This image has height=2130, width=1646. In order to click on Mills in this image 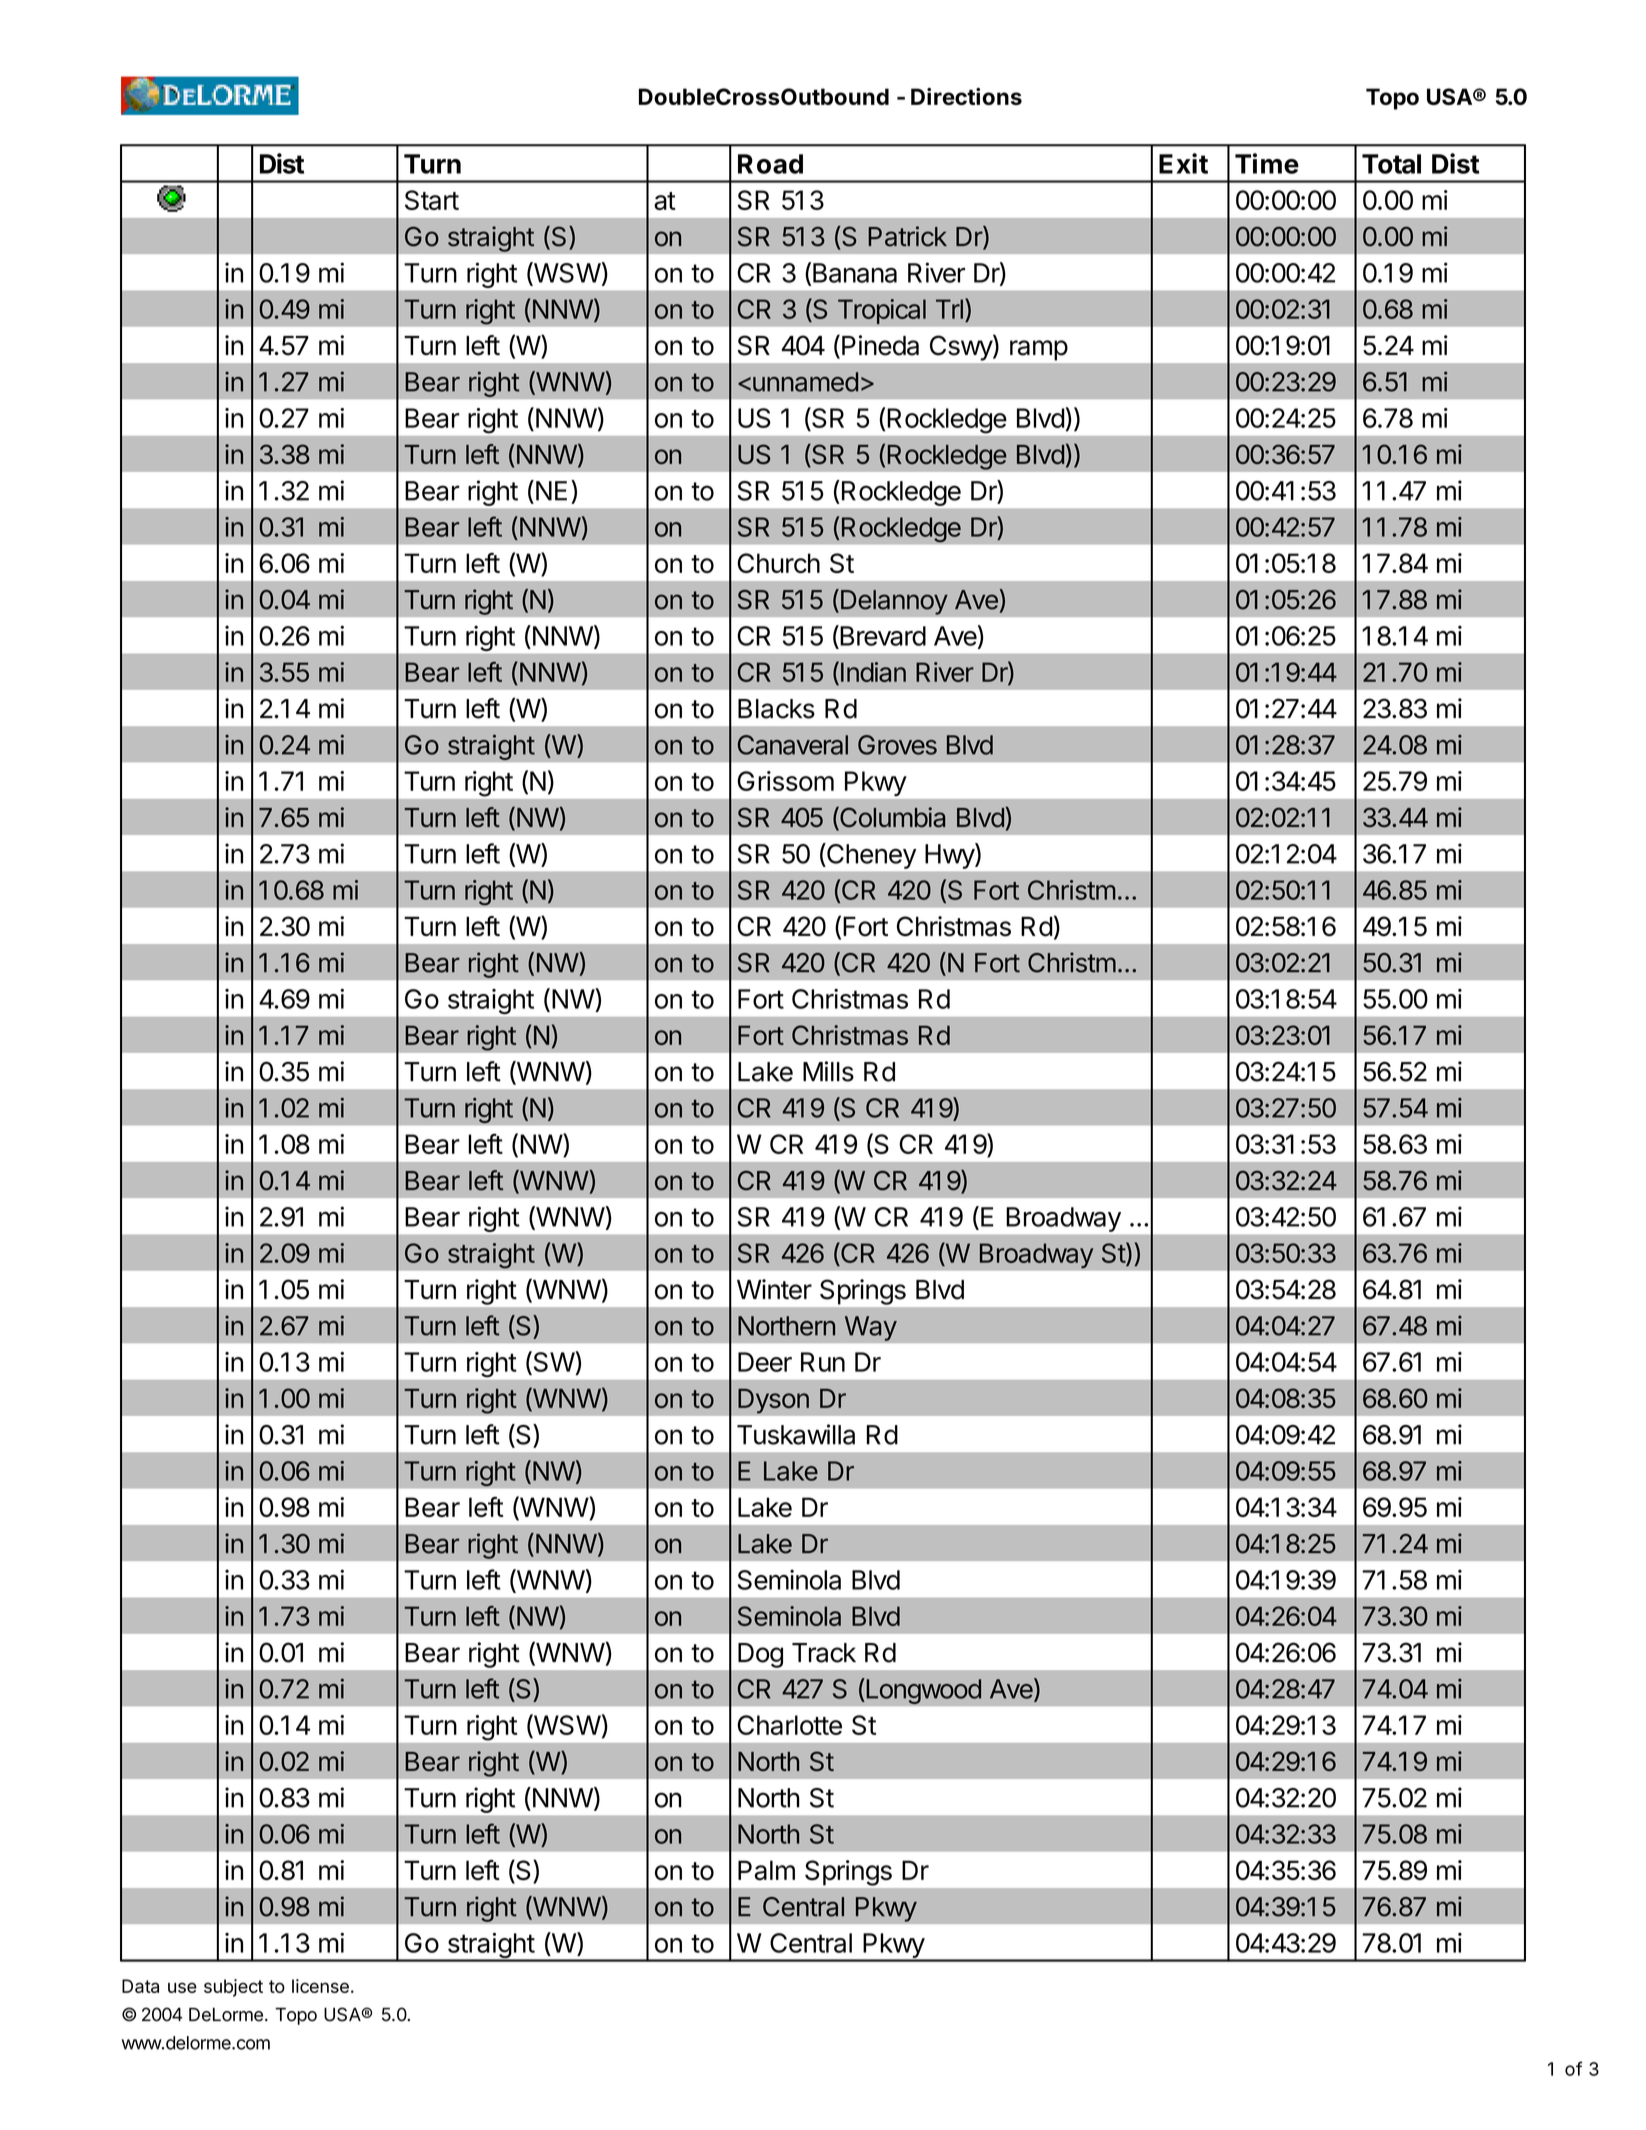, I will do `click(828, 1071)`.
